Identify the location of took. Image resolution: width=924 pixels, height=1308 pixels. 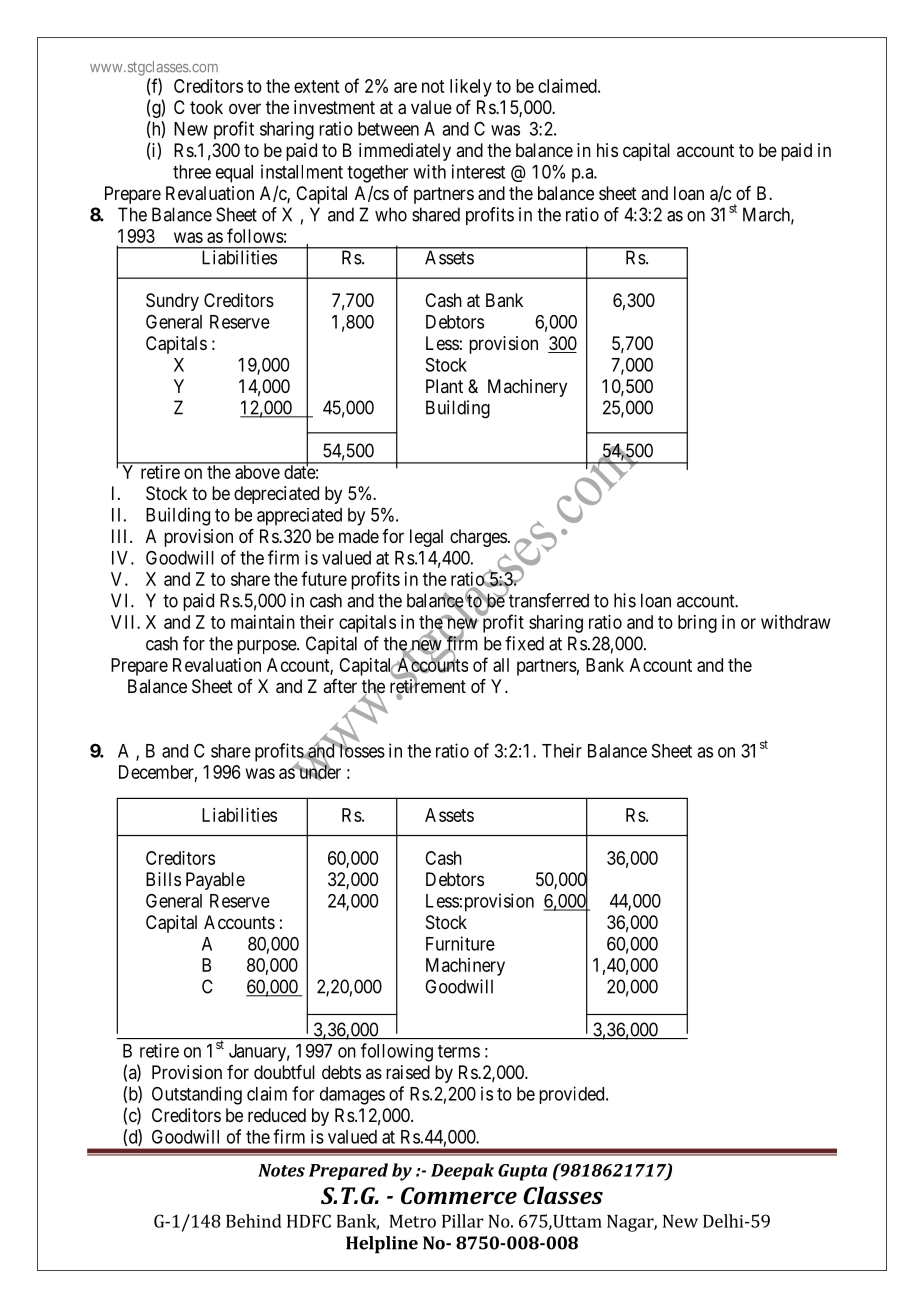
(206, 107).
